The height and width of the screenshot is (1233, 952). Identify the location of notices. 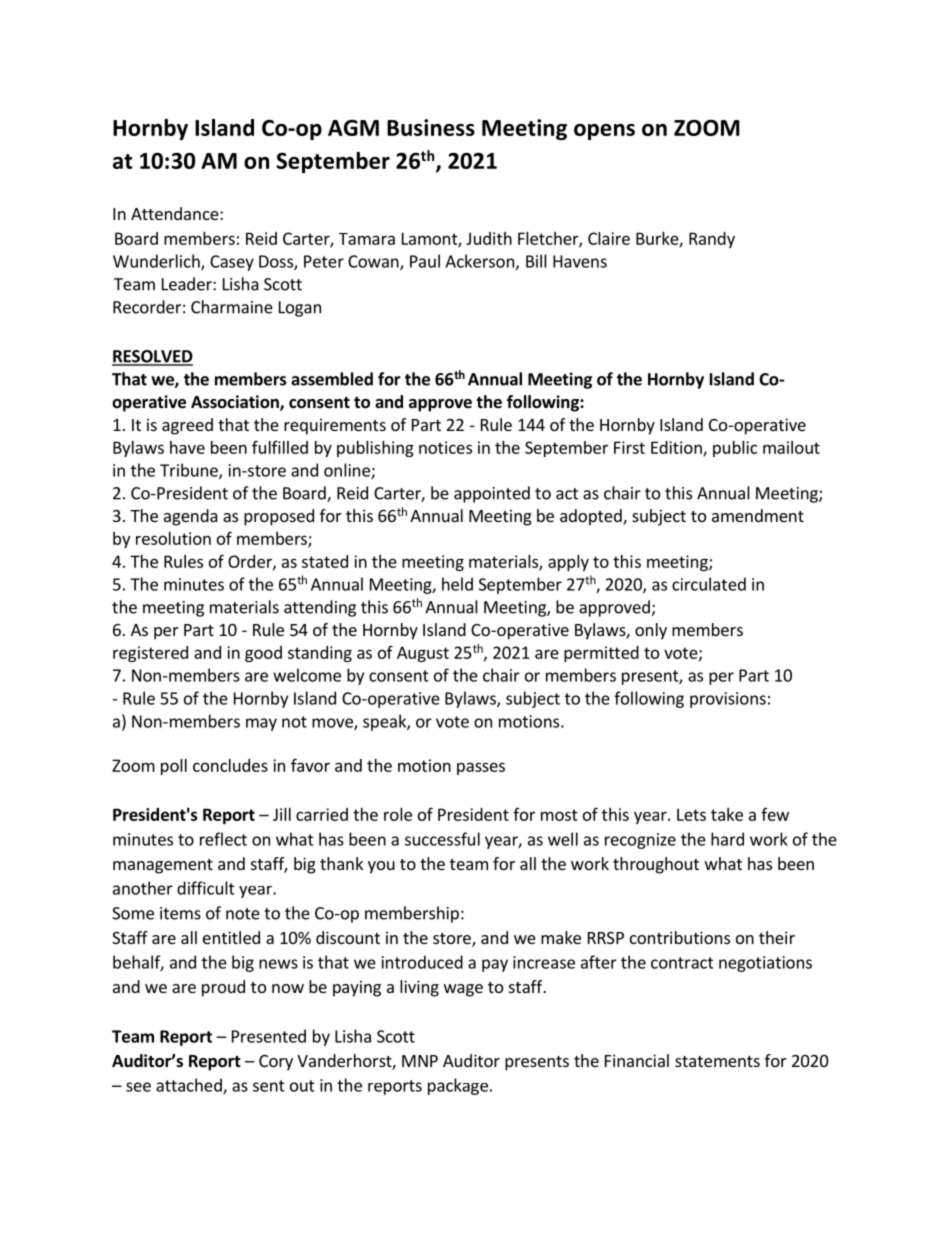
(445, 447).
